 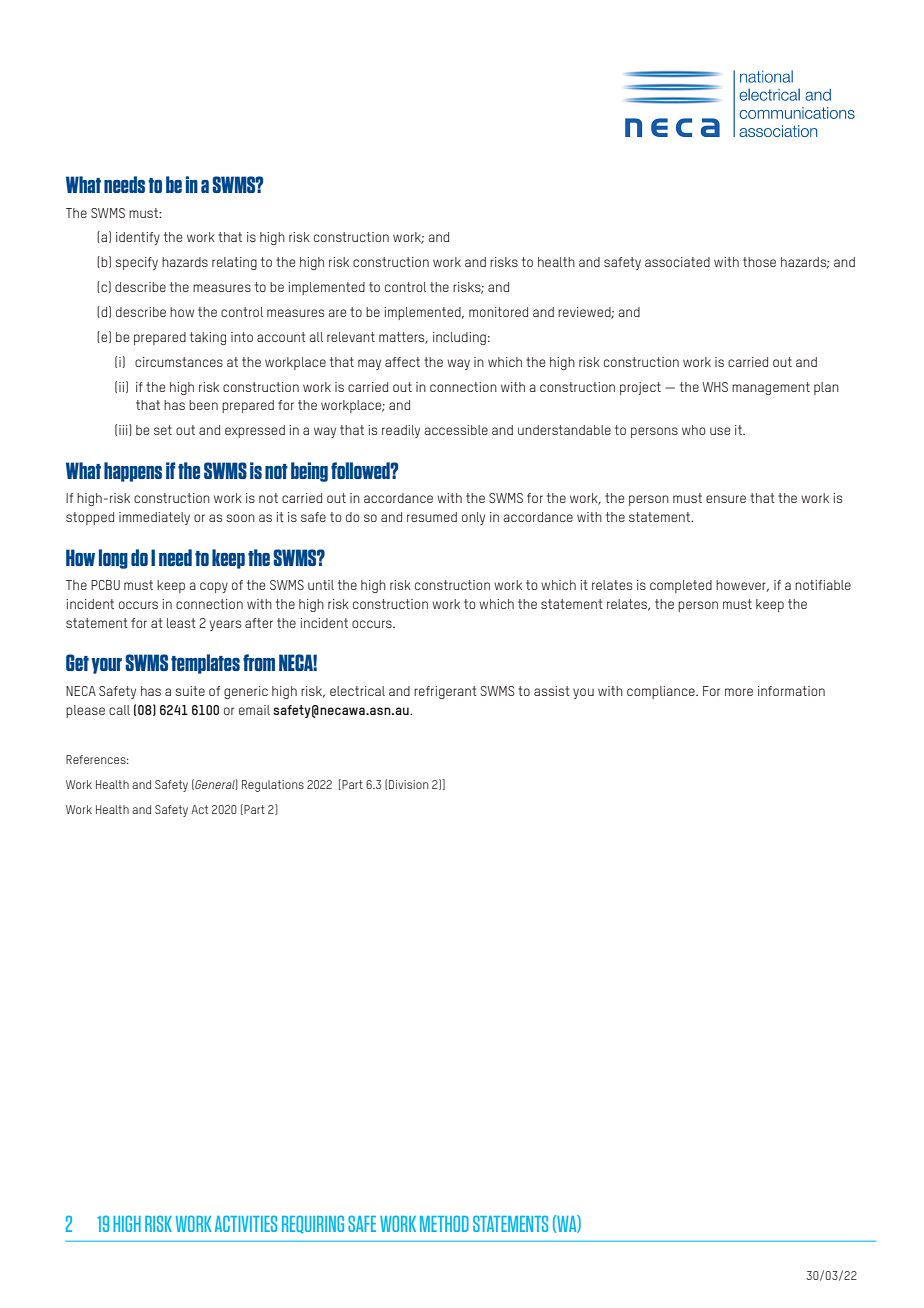 I want to click on those, so click(x=759, y=262).
